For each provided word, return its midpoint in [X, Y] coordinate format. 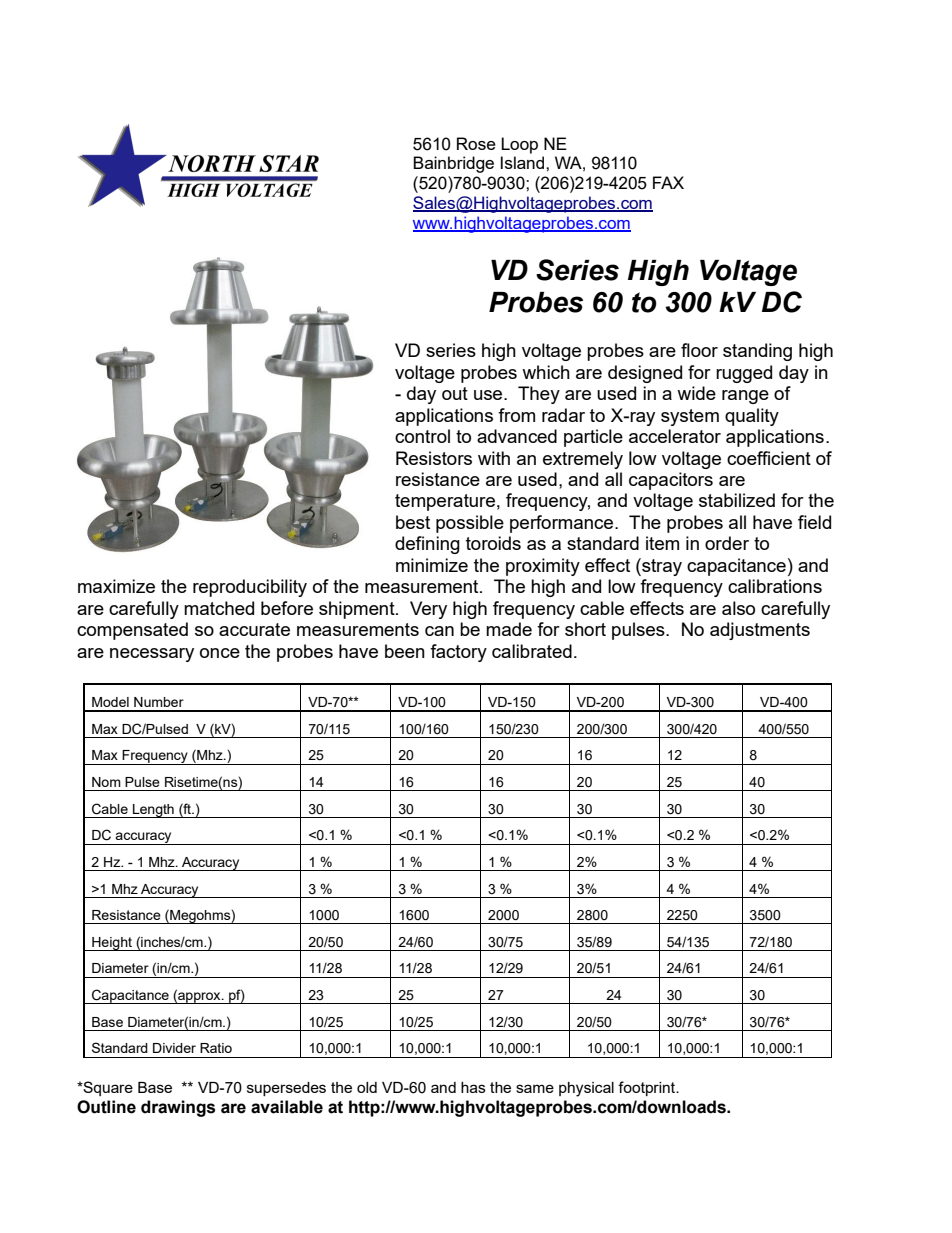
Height [112, 944]
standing [757, 352]
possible [470, 524]
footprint [648, 1088]
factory [458, 653]
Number [159, 702]
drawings [178, 1108]
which [546, 372]
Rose [476, 143]
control [422, 436]
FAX [668, 182]
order [727, 543]
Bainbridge [453, 164]
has [473, 1087]
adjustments [760, 631]
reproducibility [250, 588]
